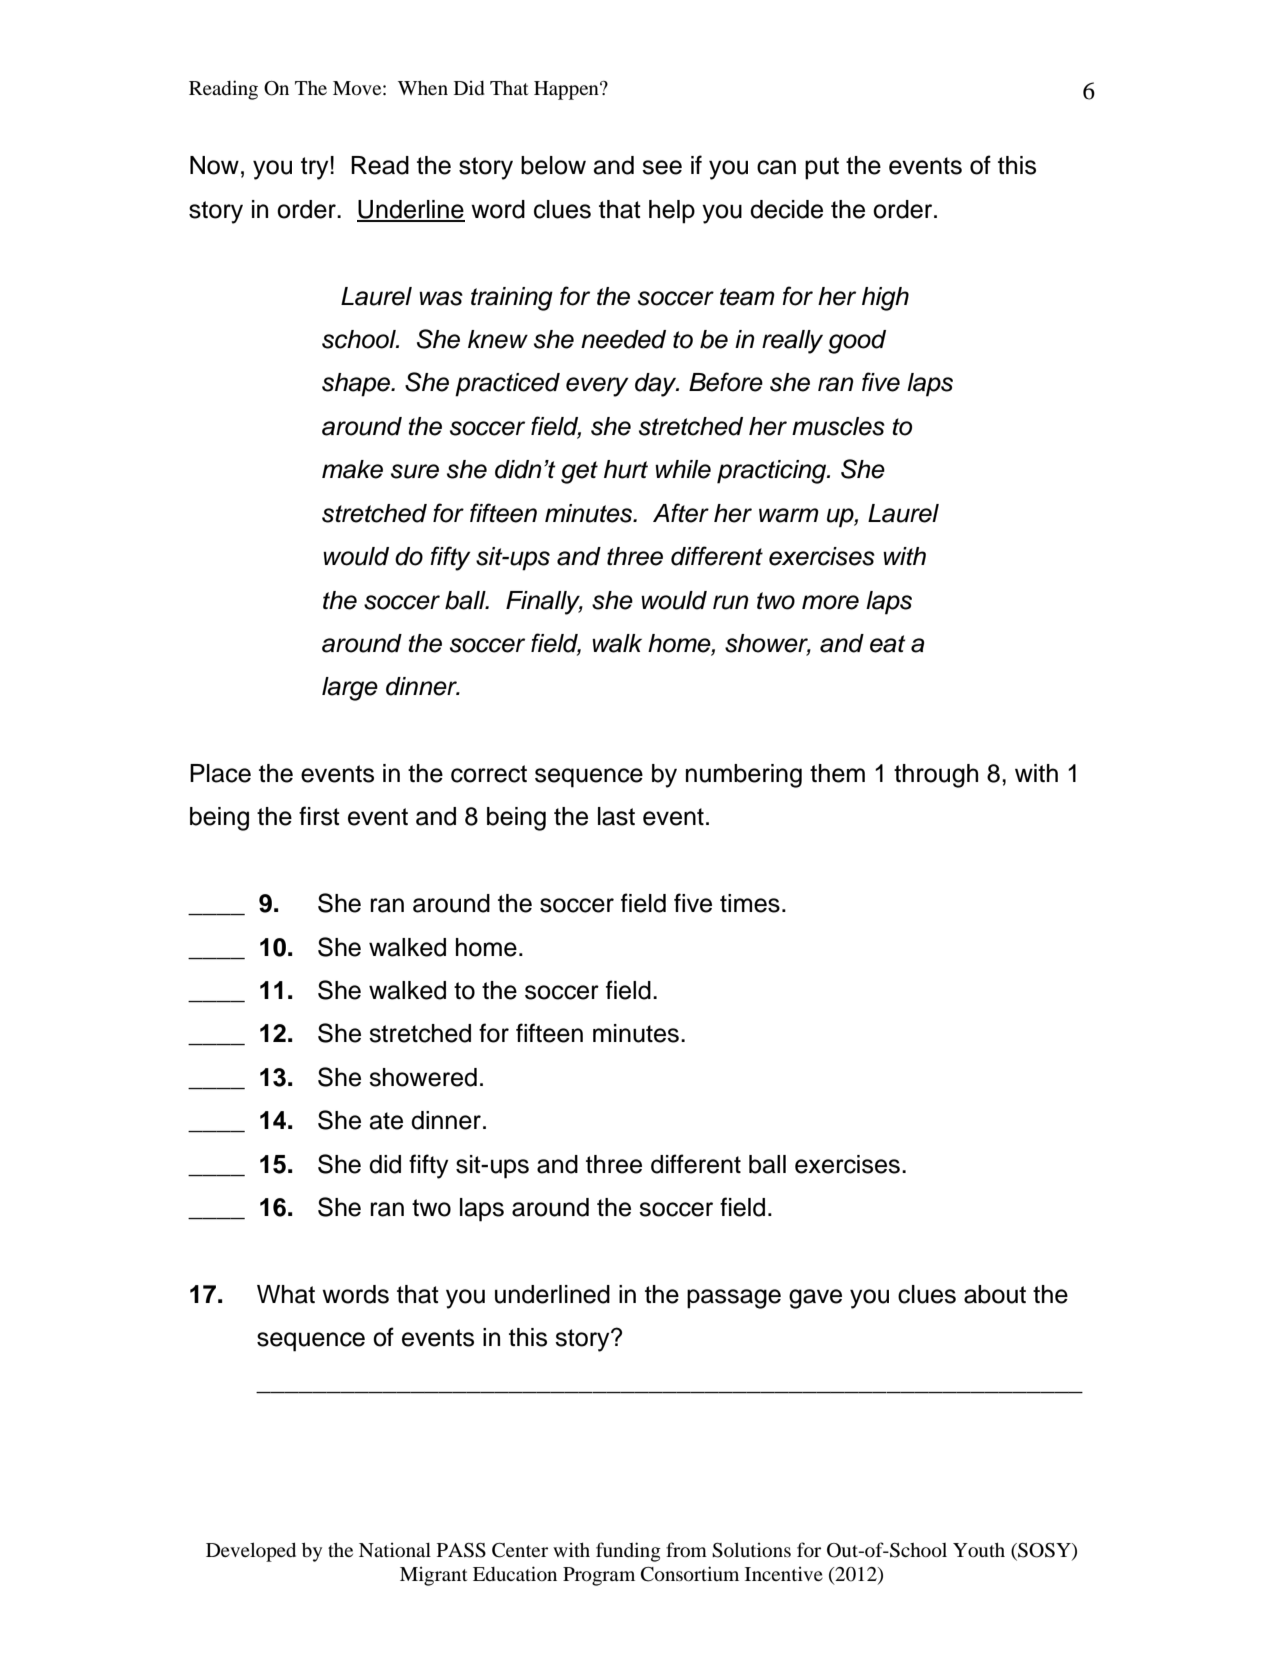 The image size is (1284, 1661). I want to click on through, so click(936, 776).
